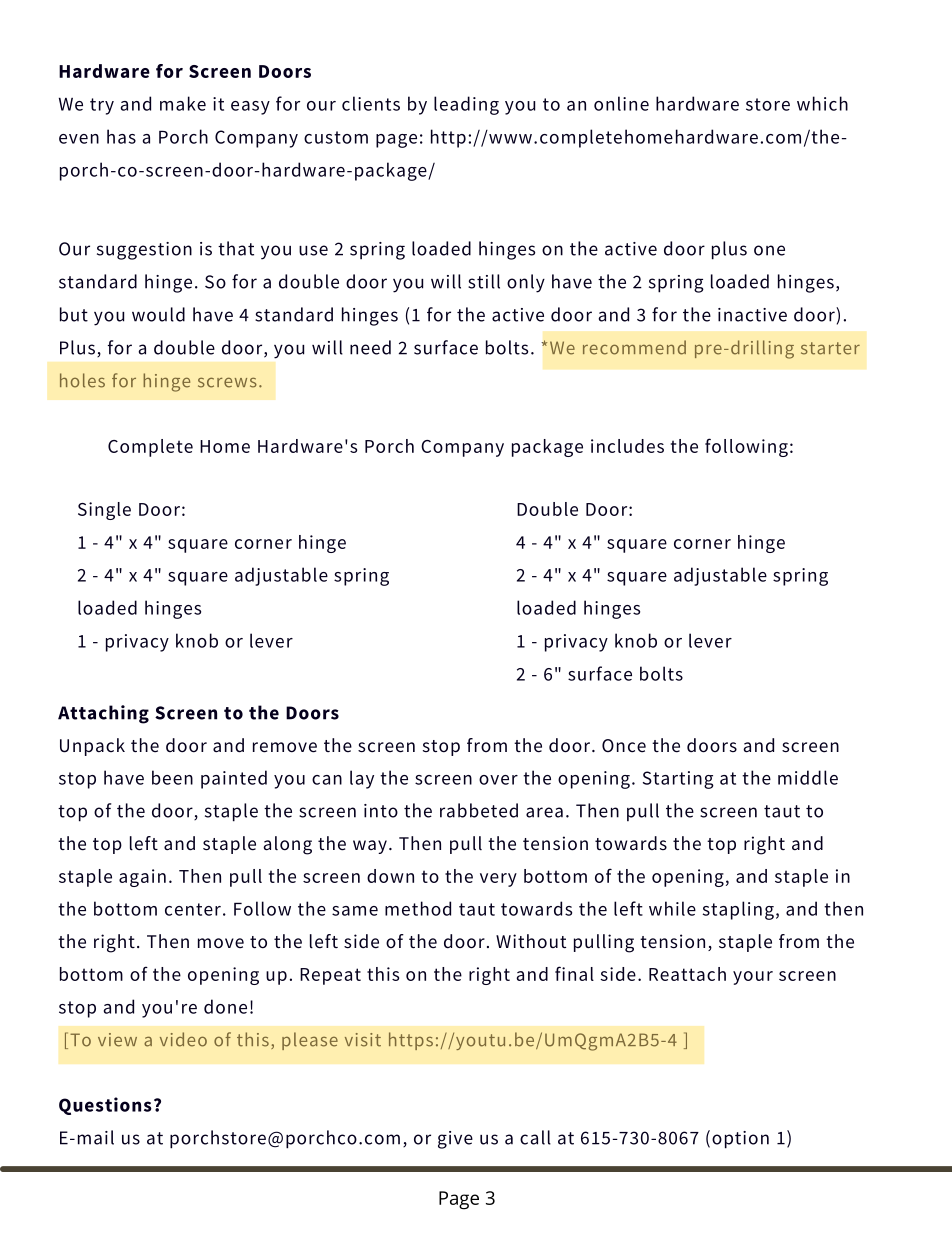  Describe the element at coordinates (466, 105) in the screenshot. I see `leading` at that location.
